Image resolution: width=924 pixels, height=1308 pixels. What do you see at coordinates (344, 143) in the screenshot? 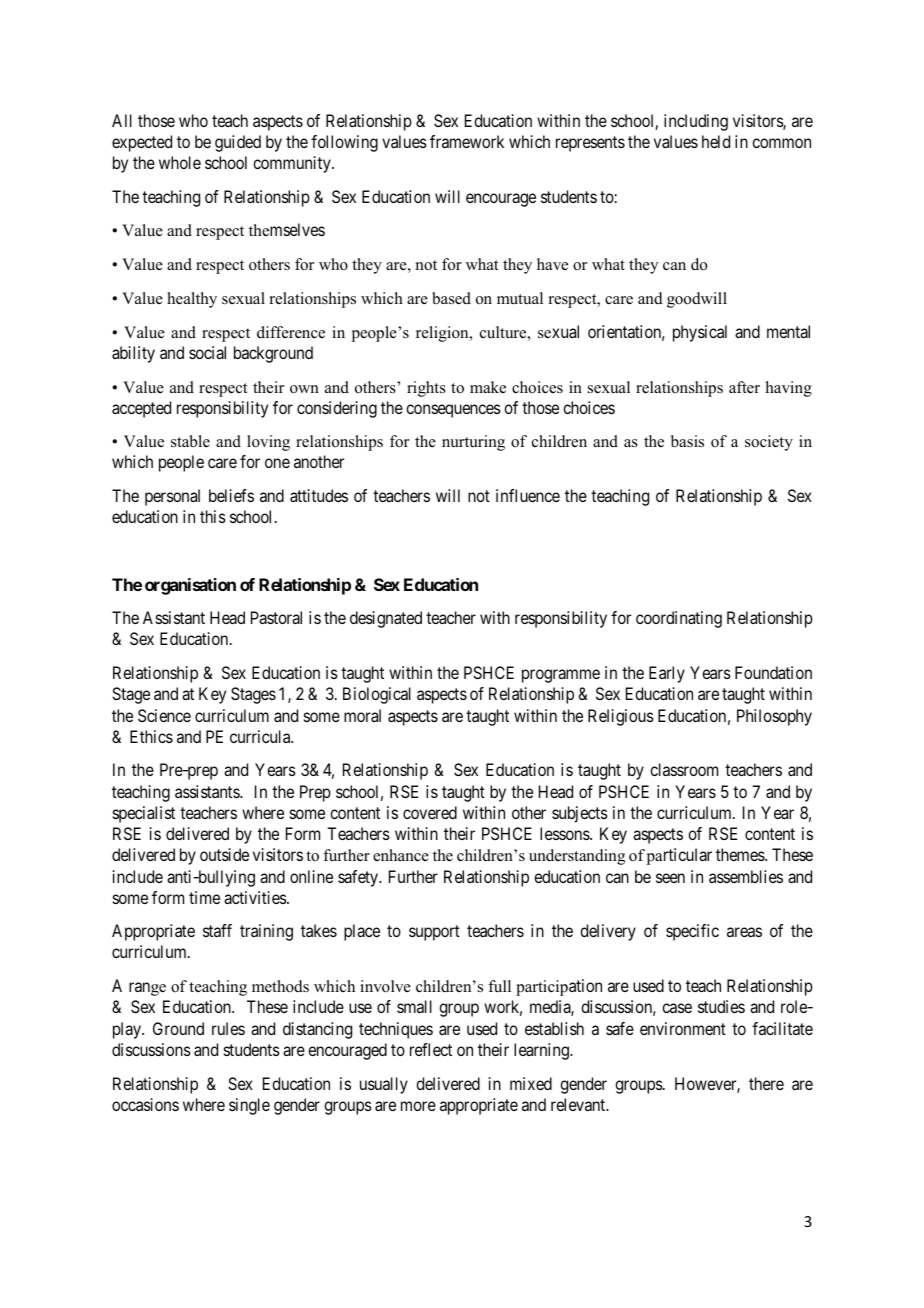
I see `following` at bounding box center [344, 143].
